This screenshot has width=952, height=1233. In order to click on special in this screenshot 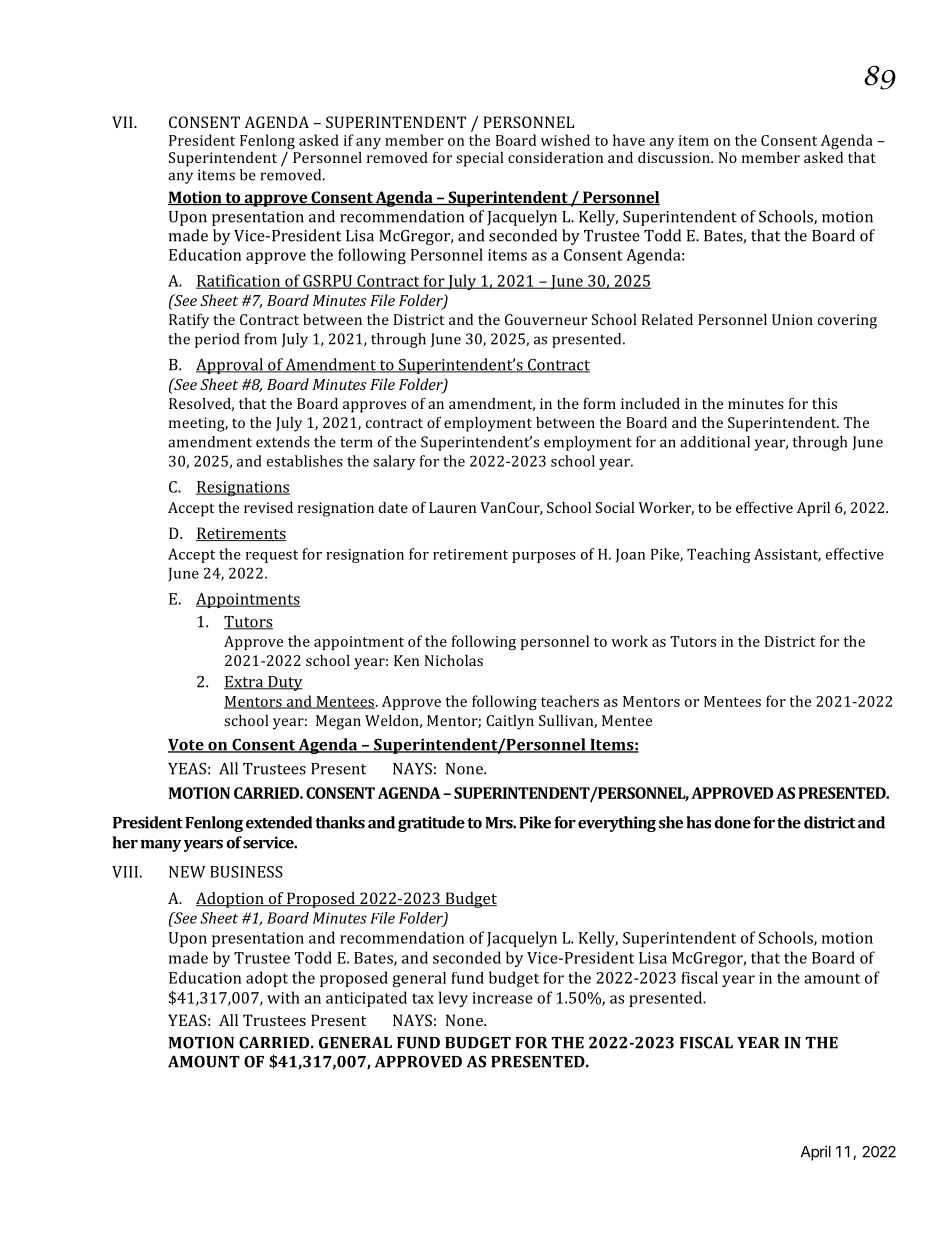, I will do `click(480, 159)`.
